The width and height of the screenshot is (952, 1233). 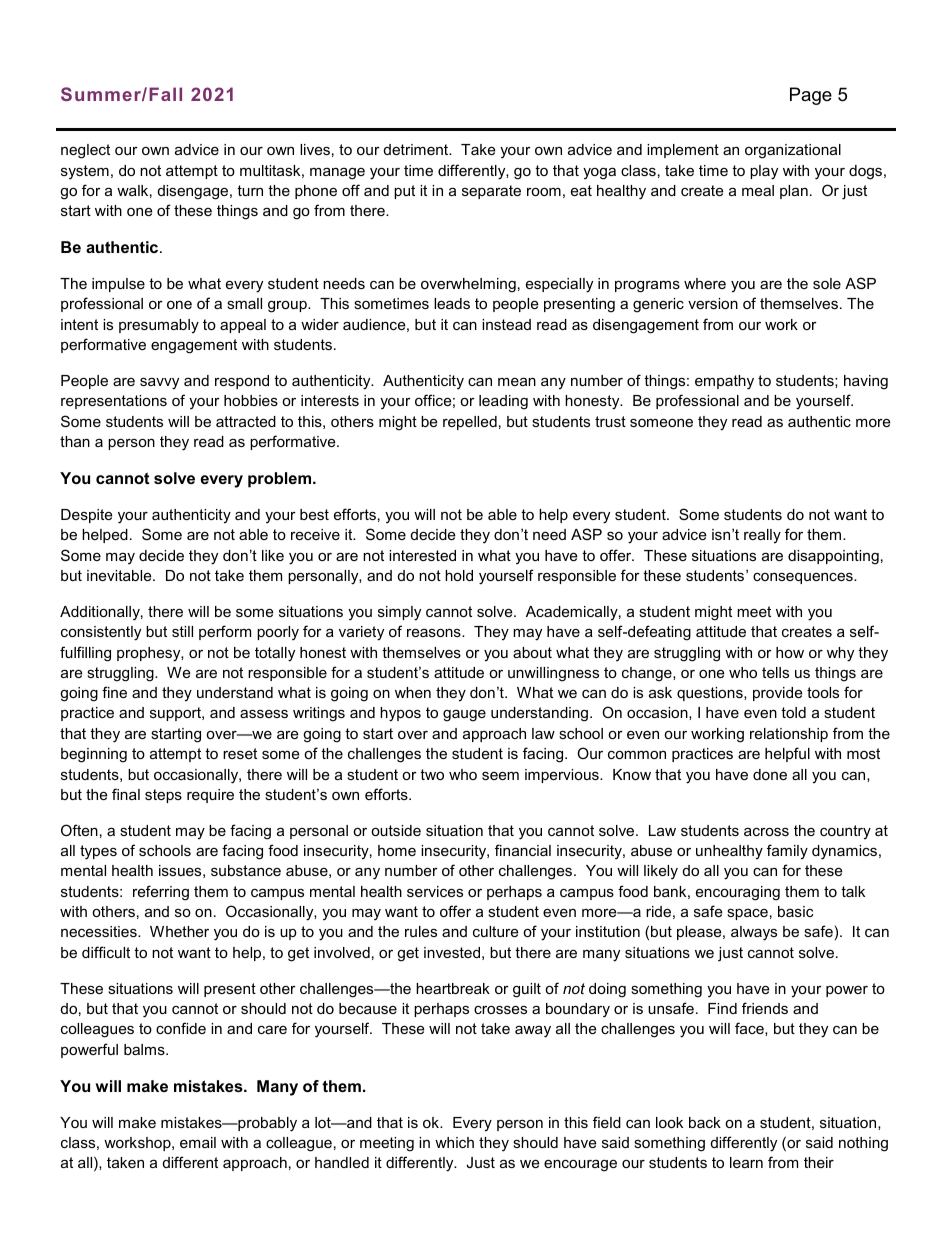 I want to click on neglect, so click(x=85, y=151).
